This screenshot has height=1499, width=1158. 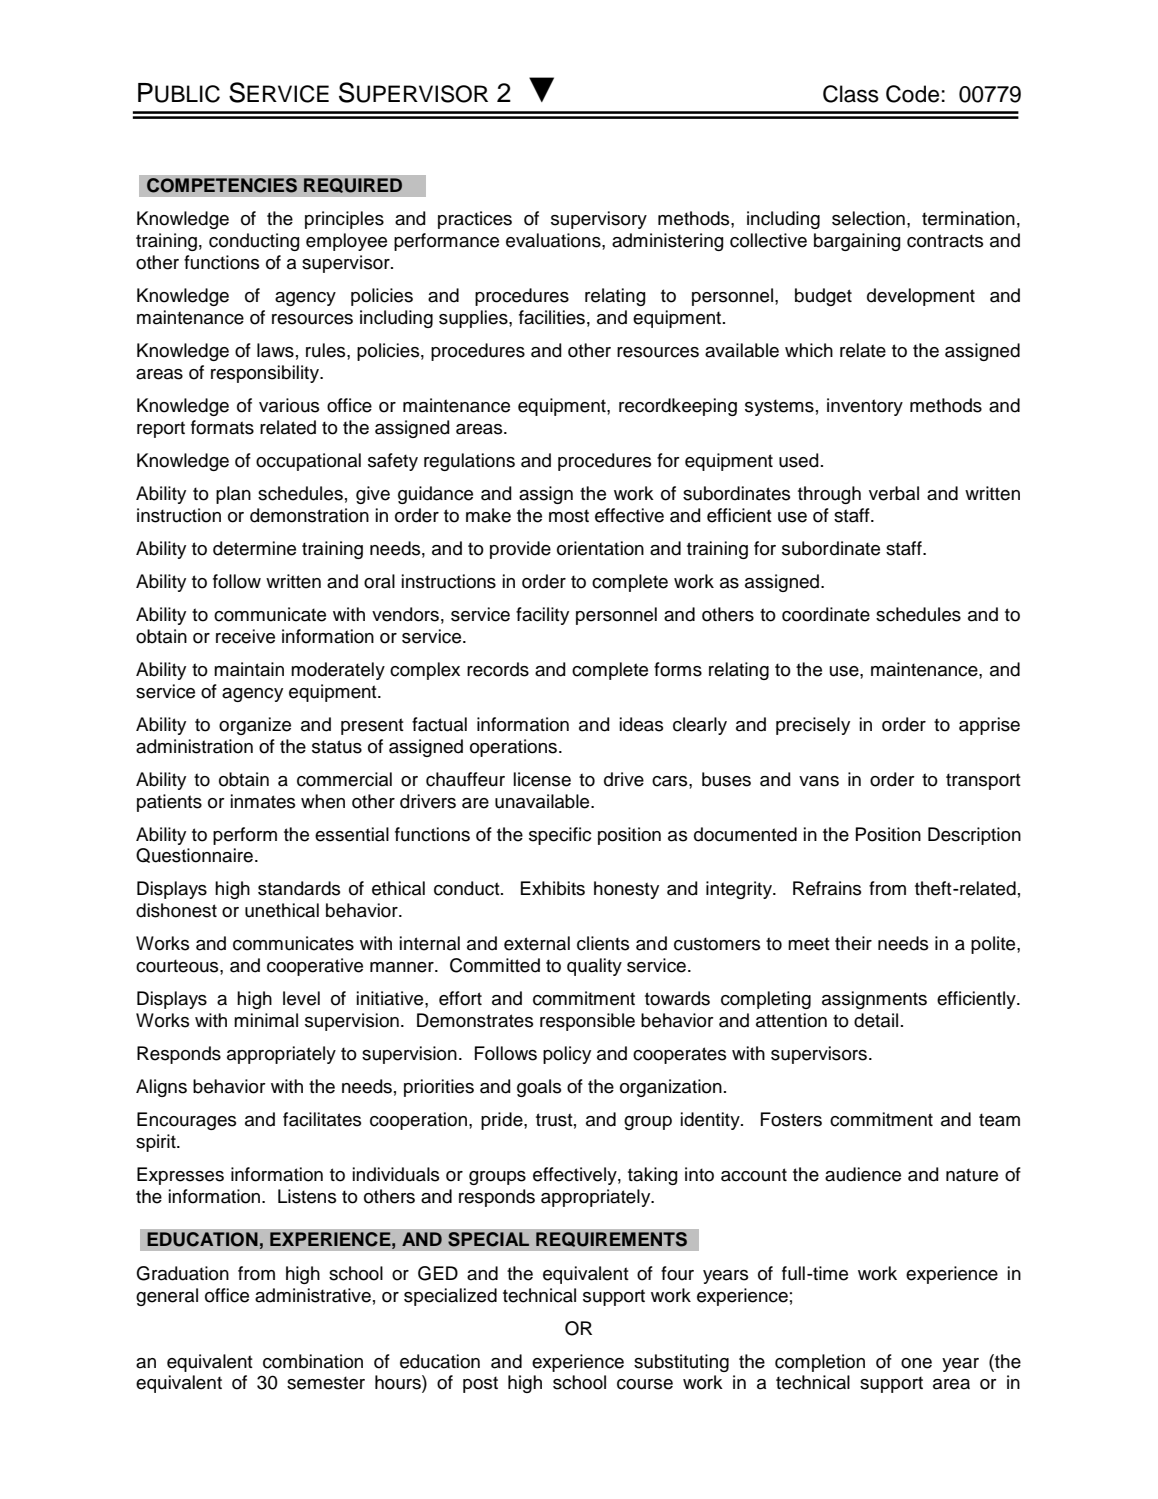 I want to click on COMPETENCIES, so click(x=222, y=185).
